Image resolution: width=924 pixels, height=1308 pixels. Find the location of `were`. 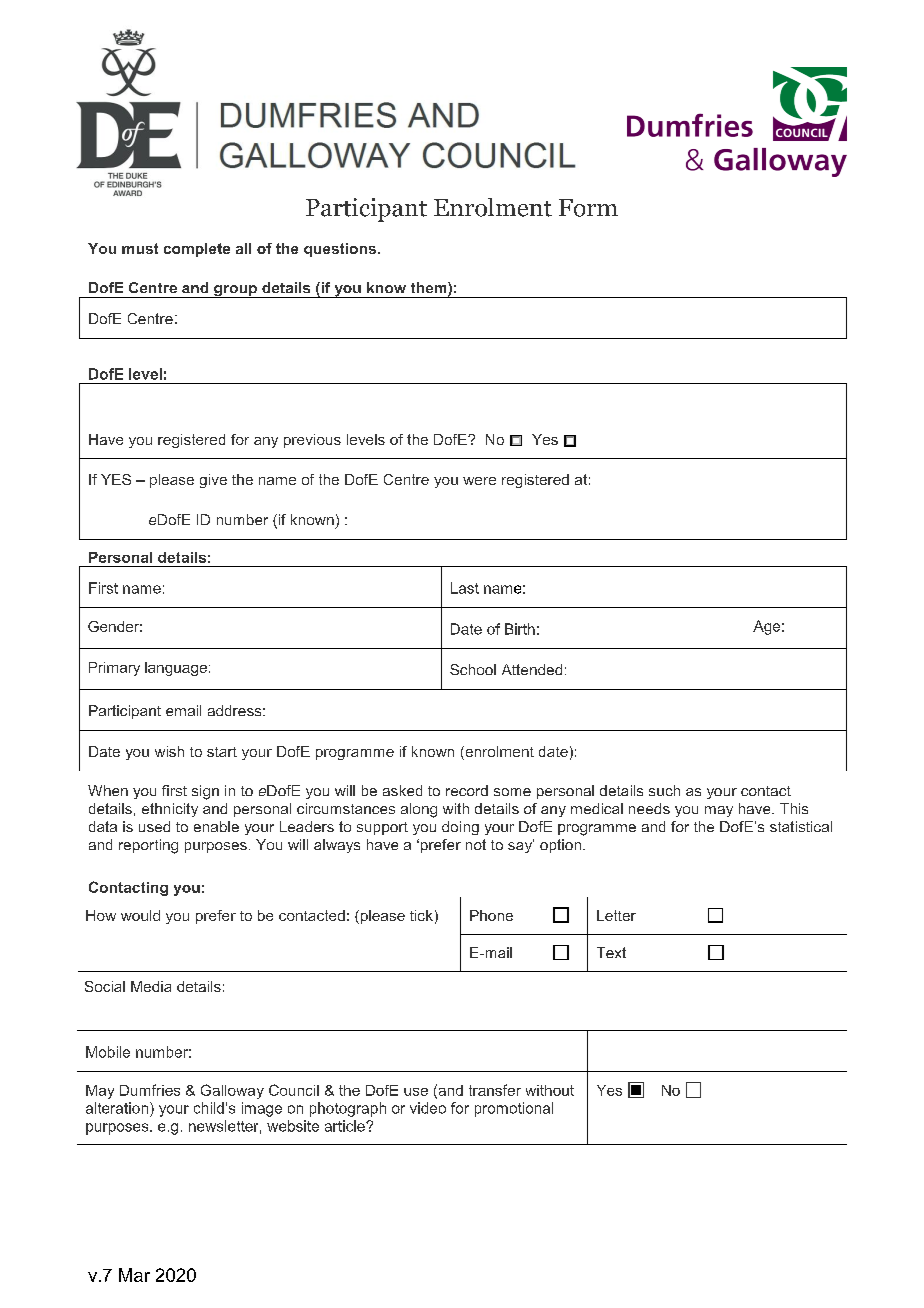

were is located at coordinates (479, 481).
